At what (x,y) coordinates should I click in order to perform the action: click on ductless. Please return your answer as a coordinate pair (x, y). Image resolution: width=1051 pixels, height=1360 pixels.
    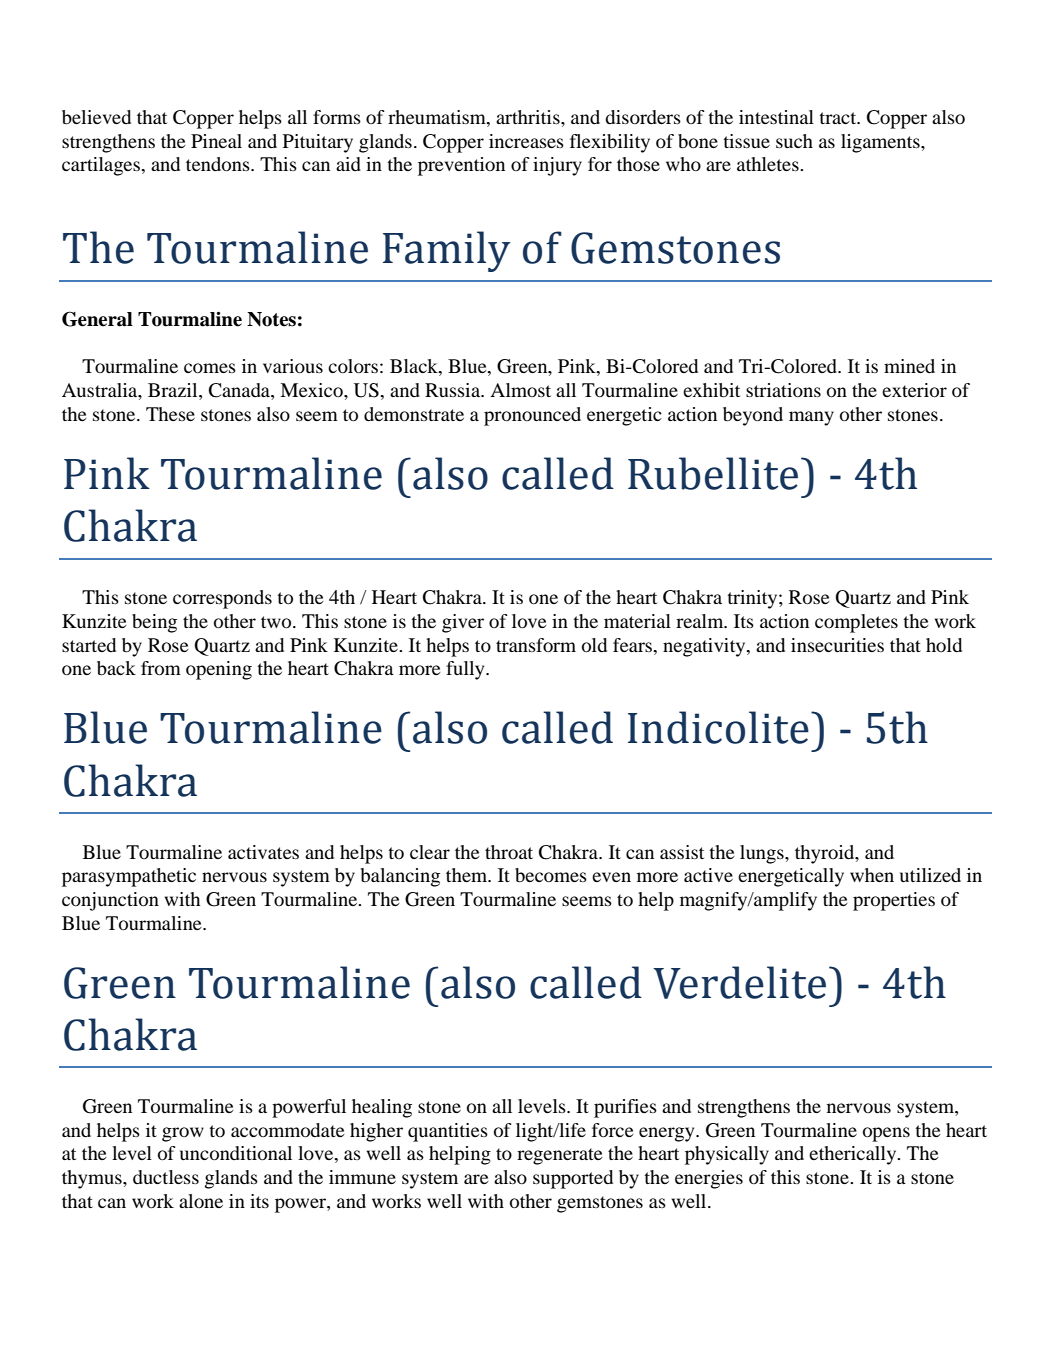
    Looking at the image, I should click on (166, 1177).
